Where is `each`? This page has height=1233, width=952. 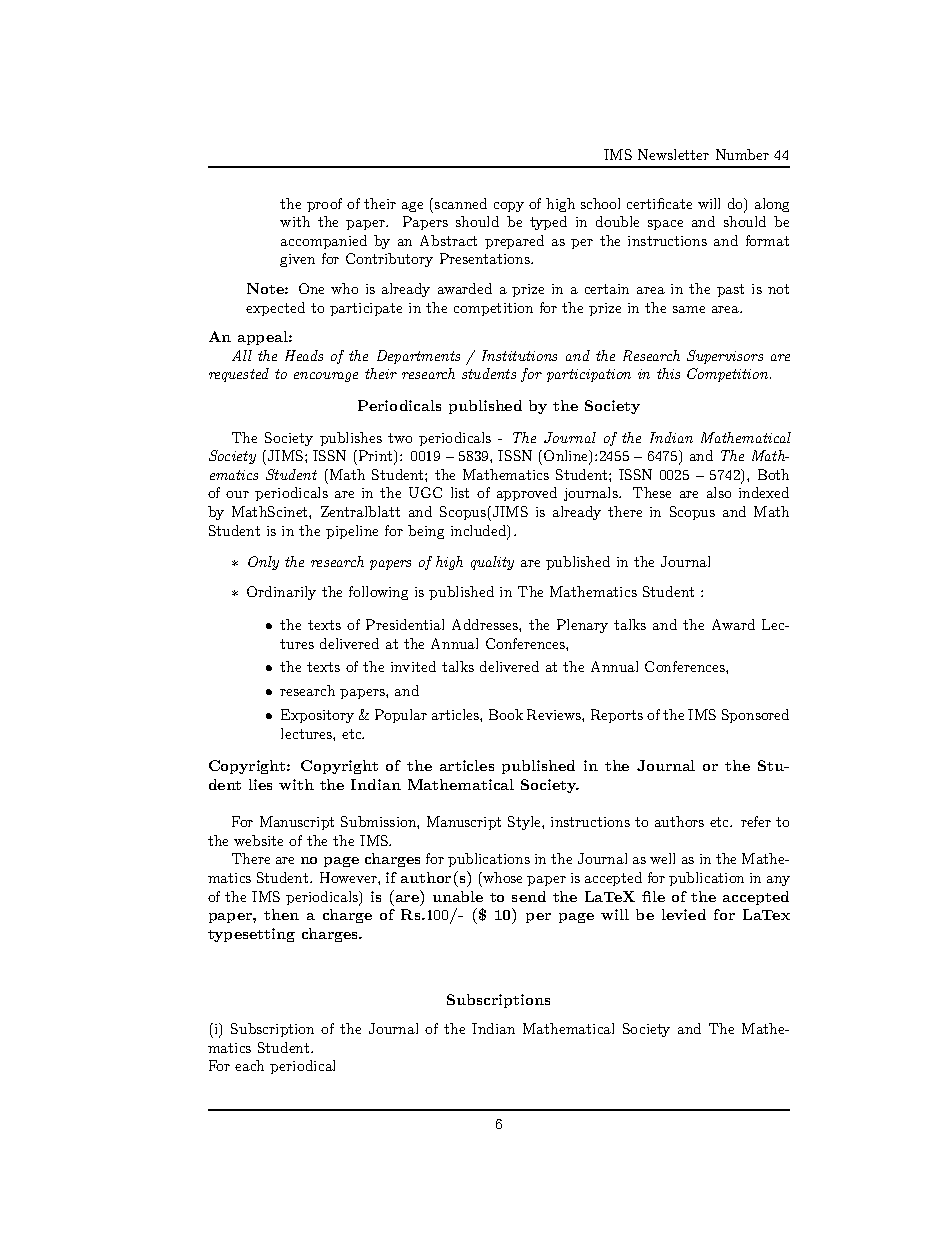 each is located at coordinates (249, 1065).
